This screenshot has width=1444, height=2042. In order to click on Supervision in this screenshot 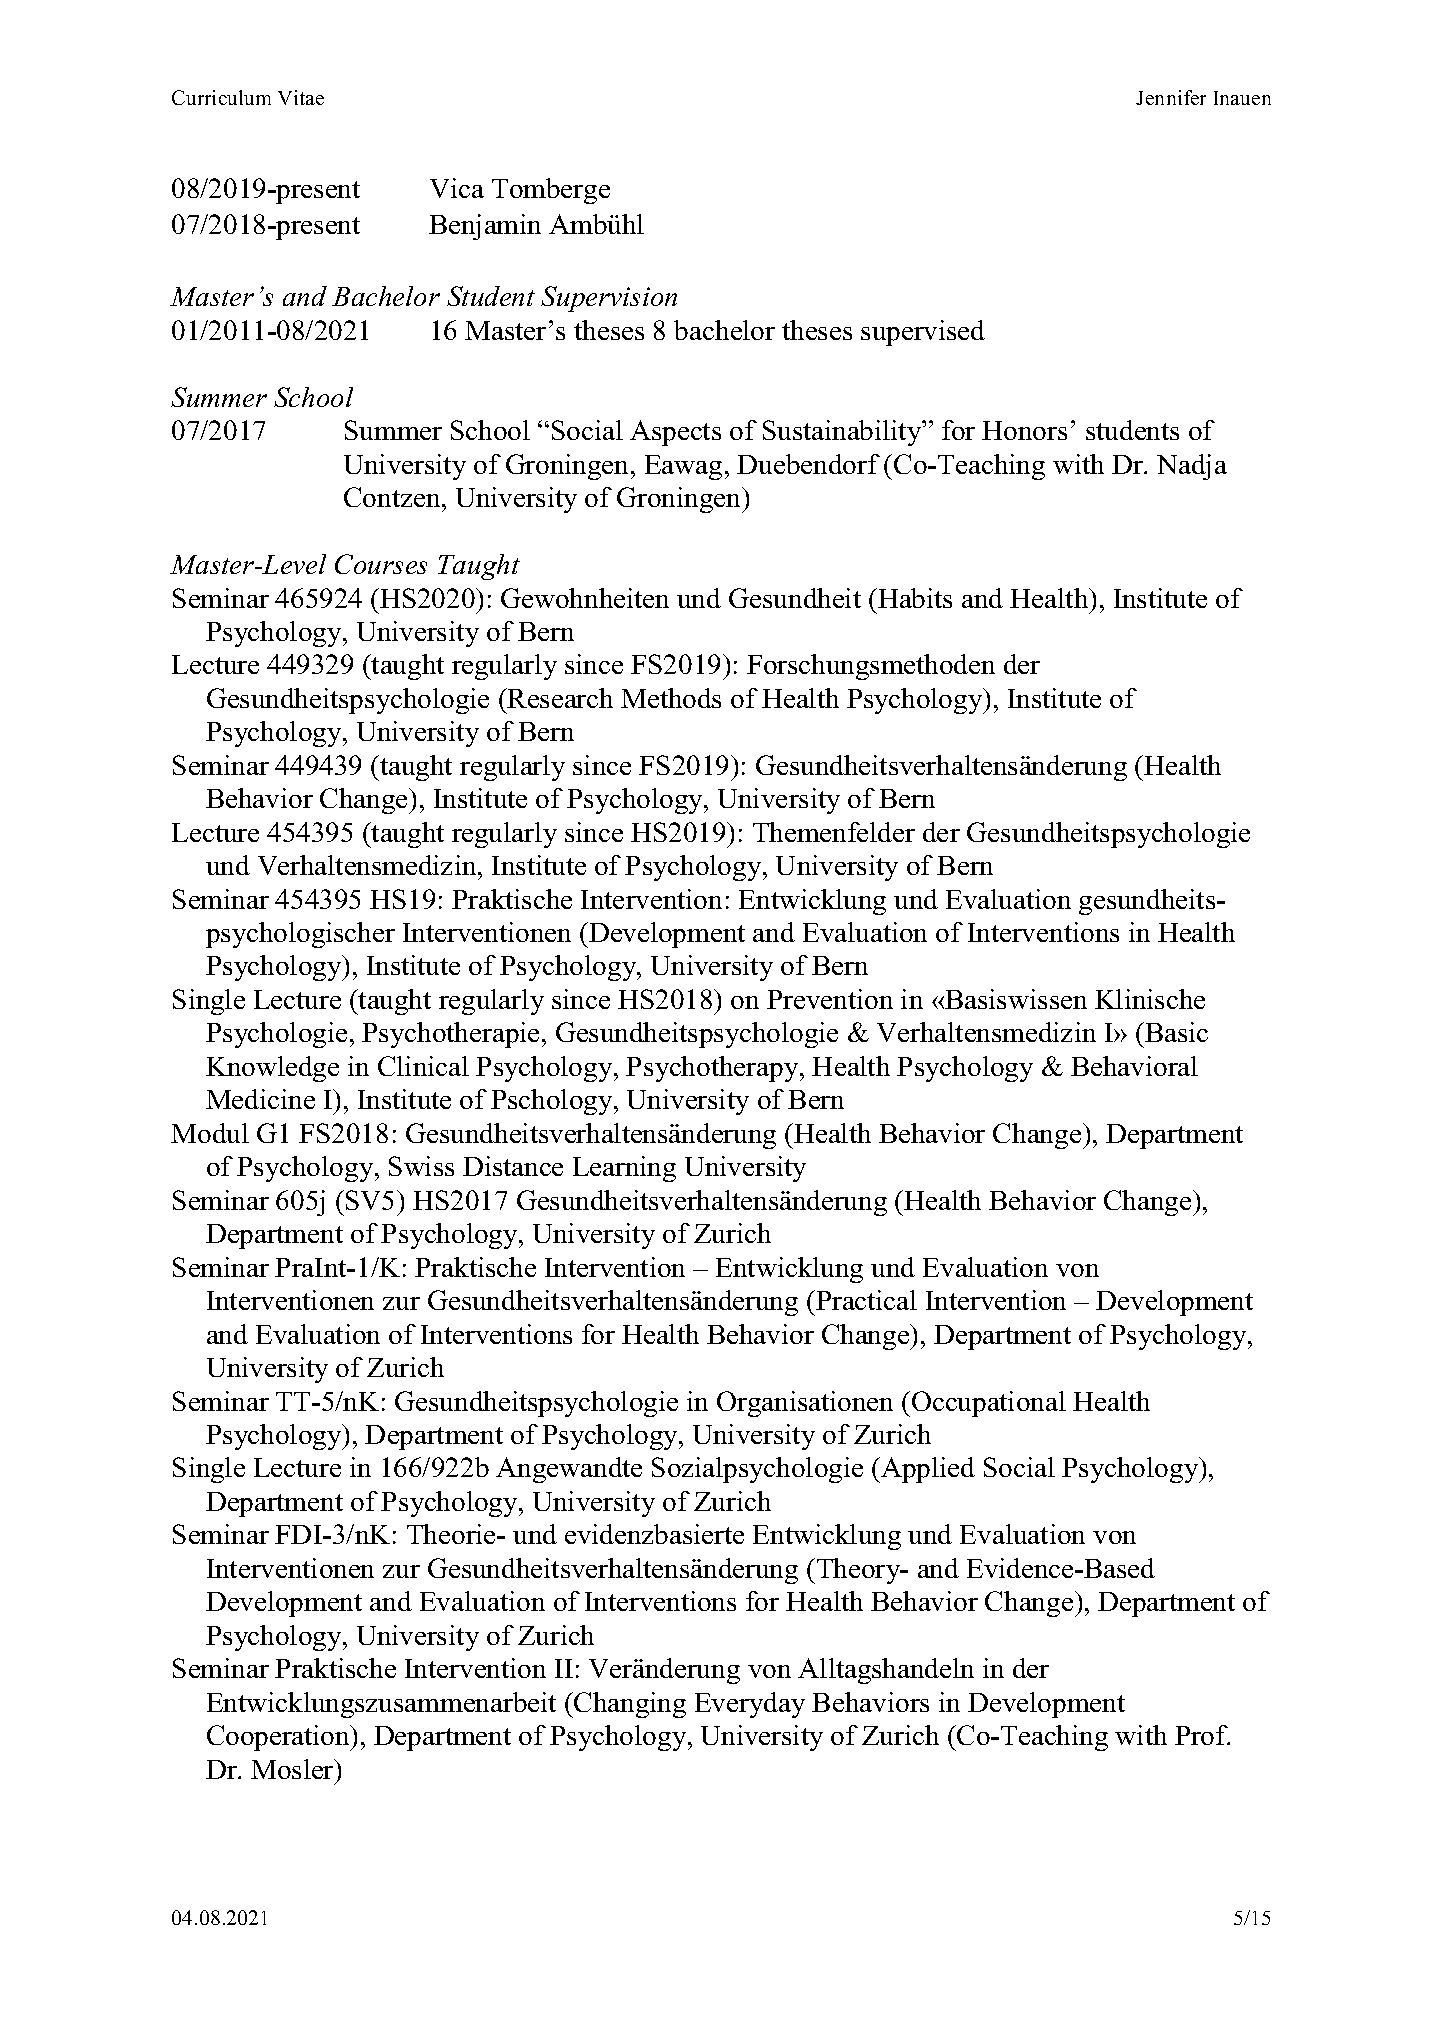, I will do `click(609, 299)`.
